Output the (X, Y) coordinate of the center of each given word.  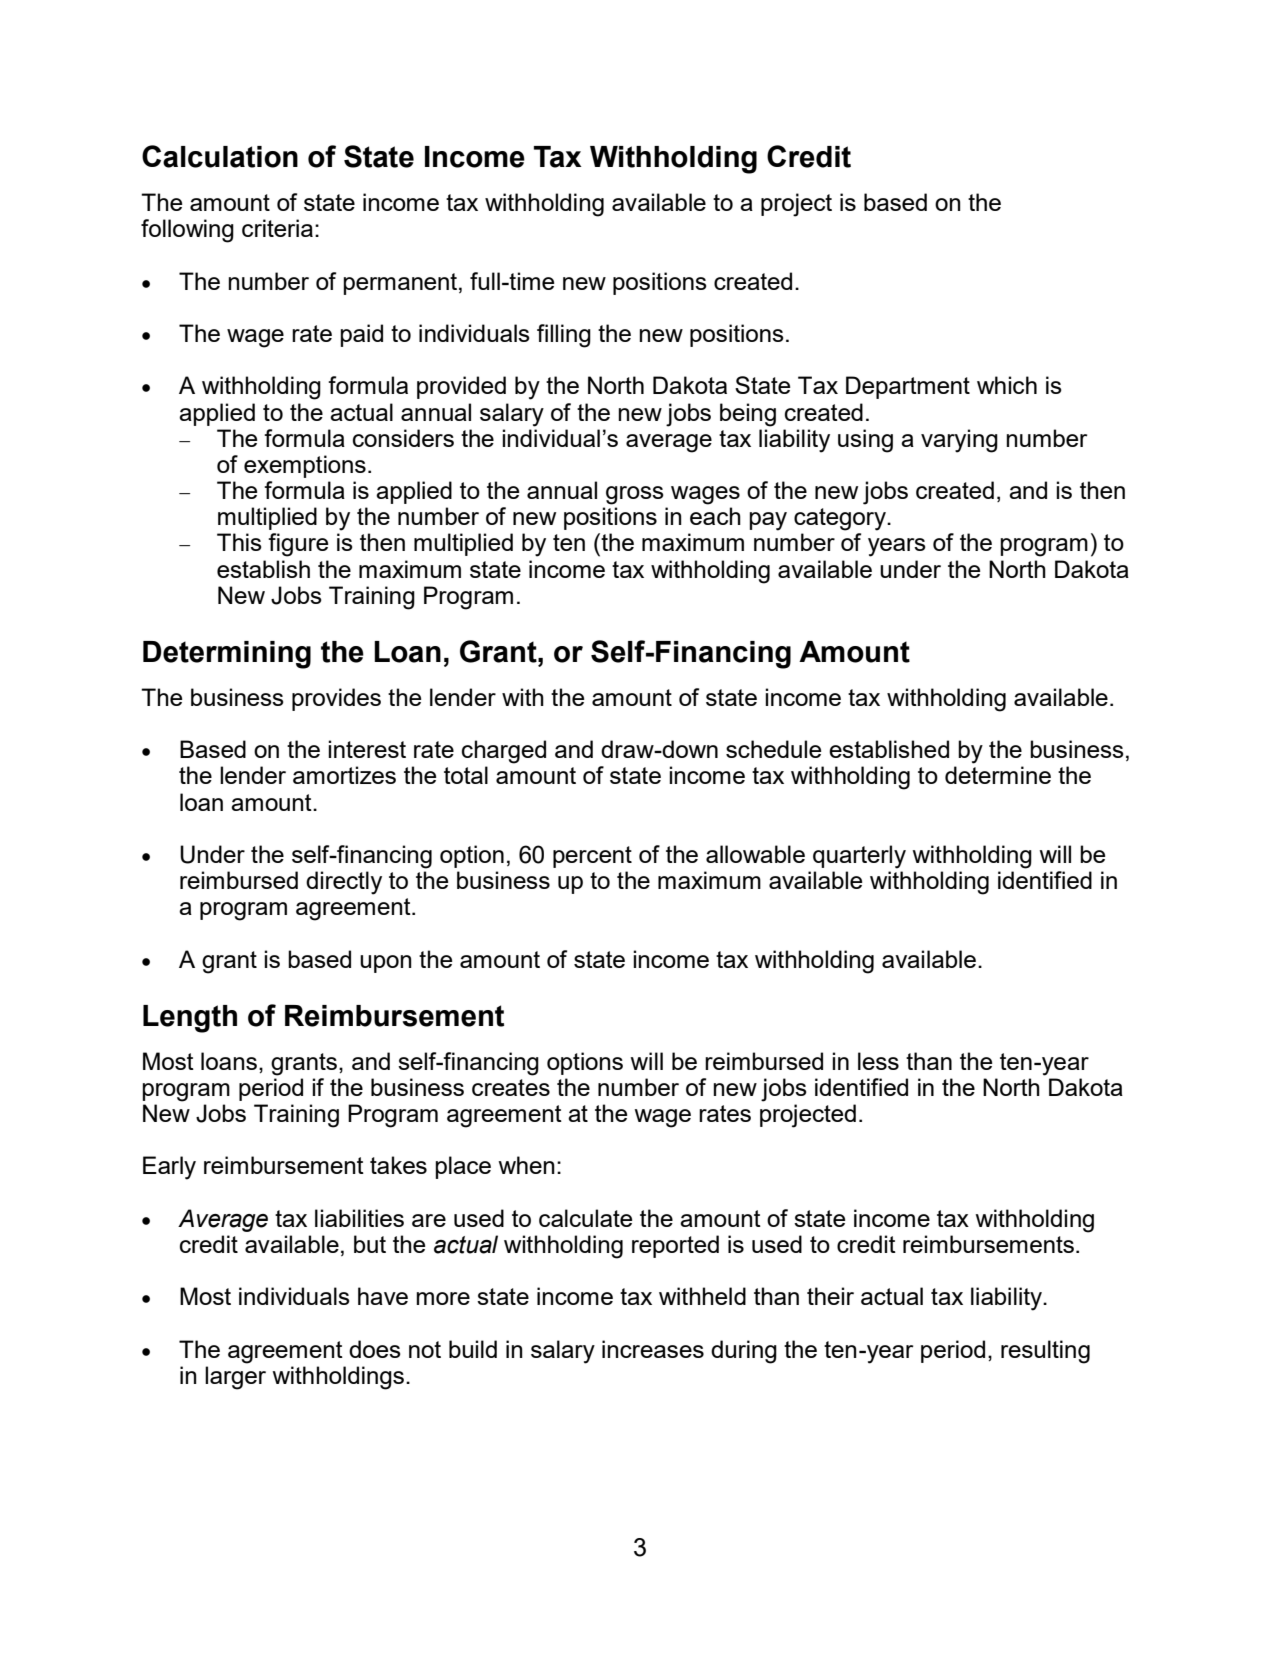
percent (592, 857)
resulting (1045, 1352)
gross (635, 495)
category (841, 519)
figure (298, 545)
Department (908, 387)
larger (235, 1378)
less (878, 1061)
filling (564, 336)
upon (386, 964)
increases (653, 1349)
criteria (277, 228)
